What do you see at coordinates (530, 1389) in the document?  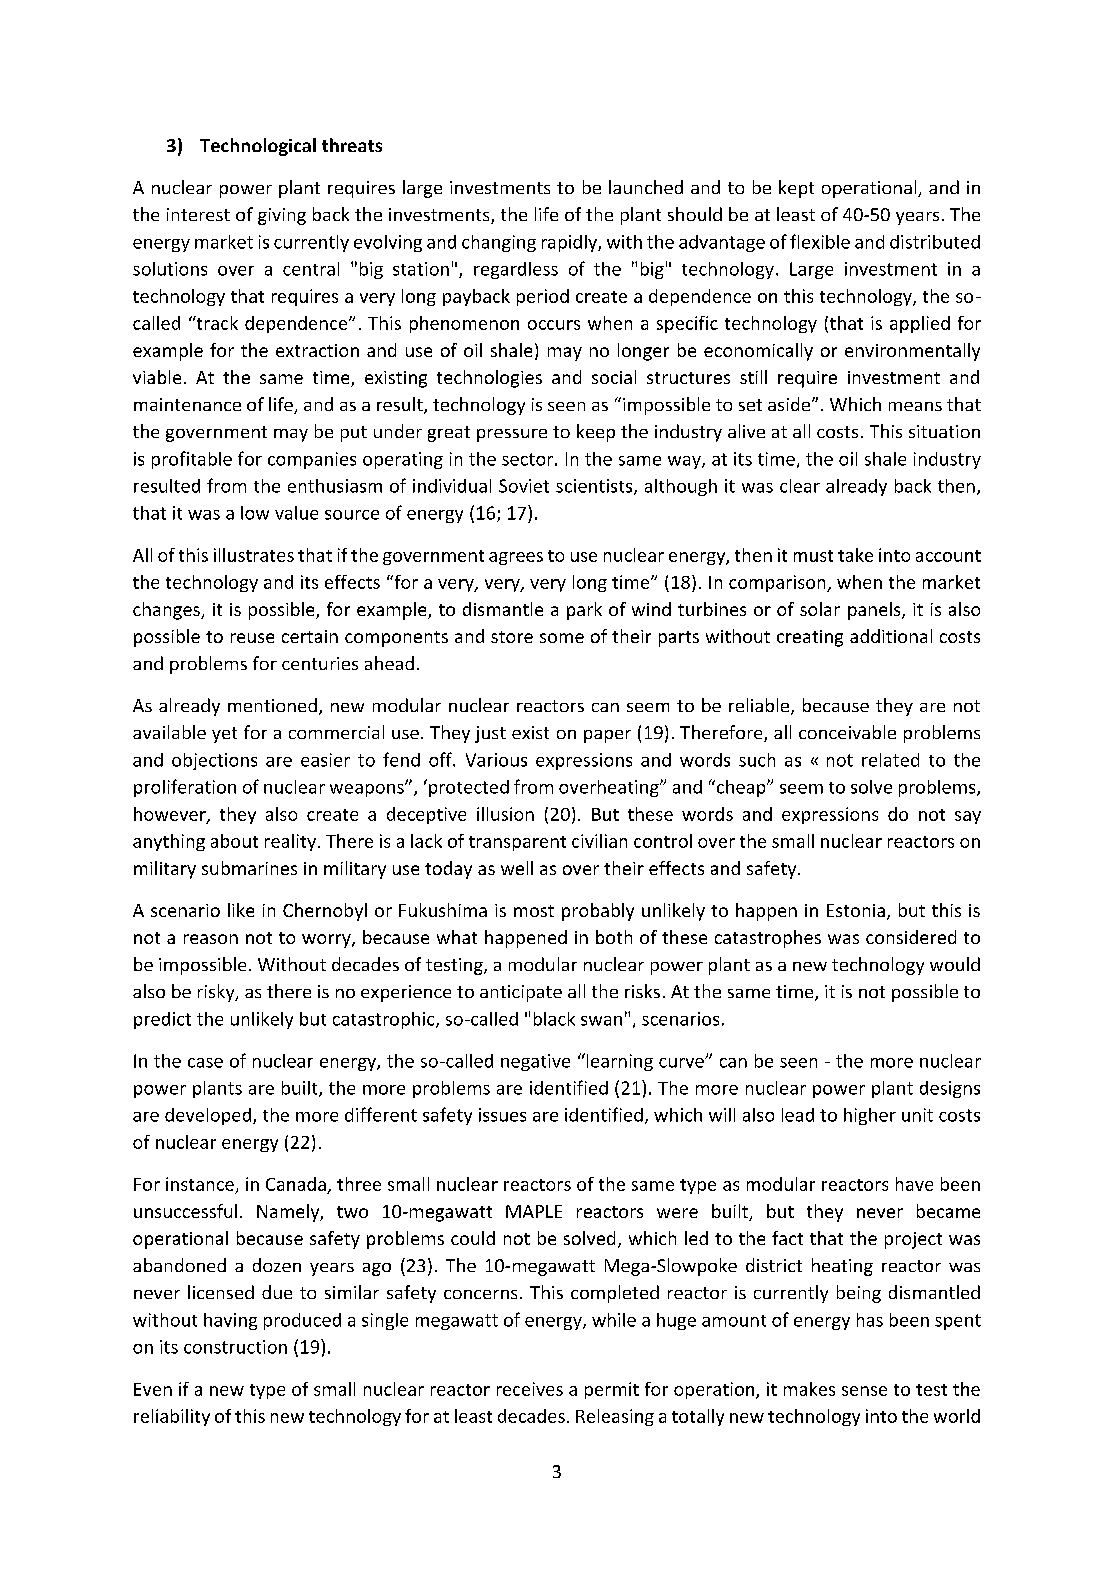 I see `receives` at bounding box center [530, 1389].
